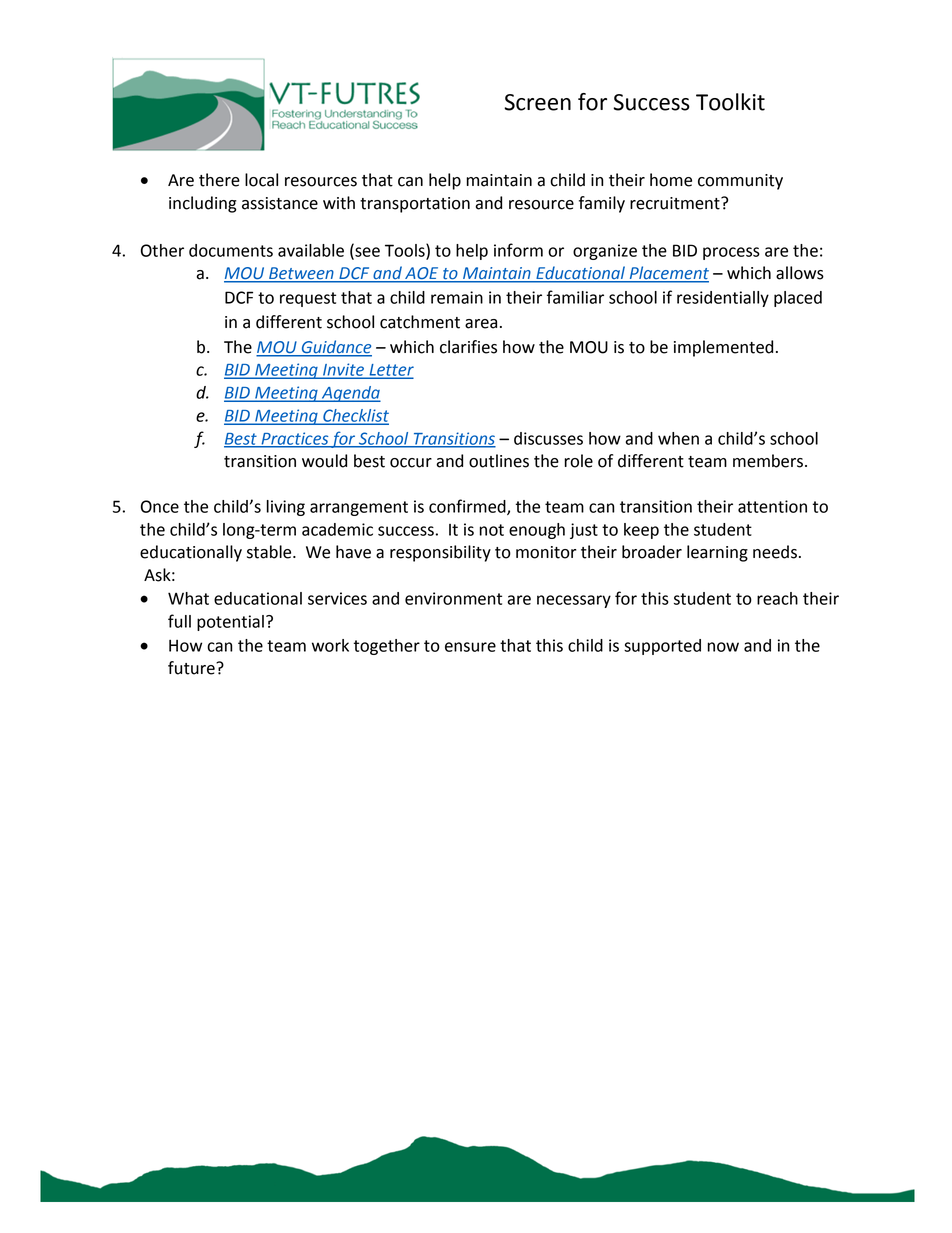  I want to click on Practices, so click(294, 439).
